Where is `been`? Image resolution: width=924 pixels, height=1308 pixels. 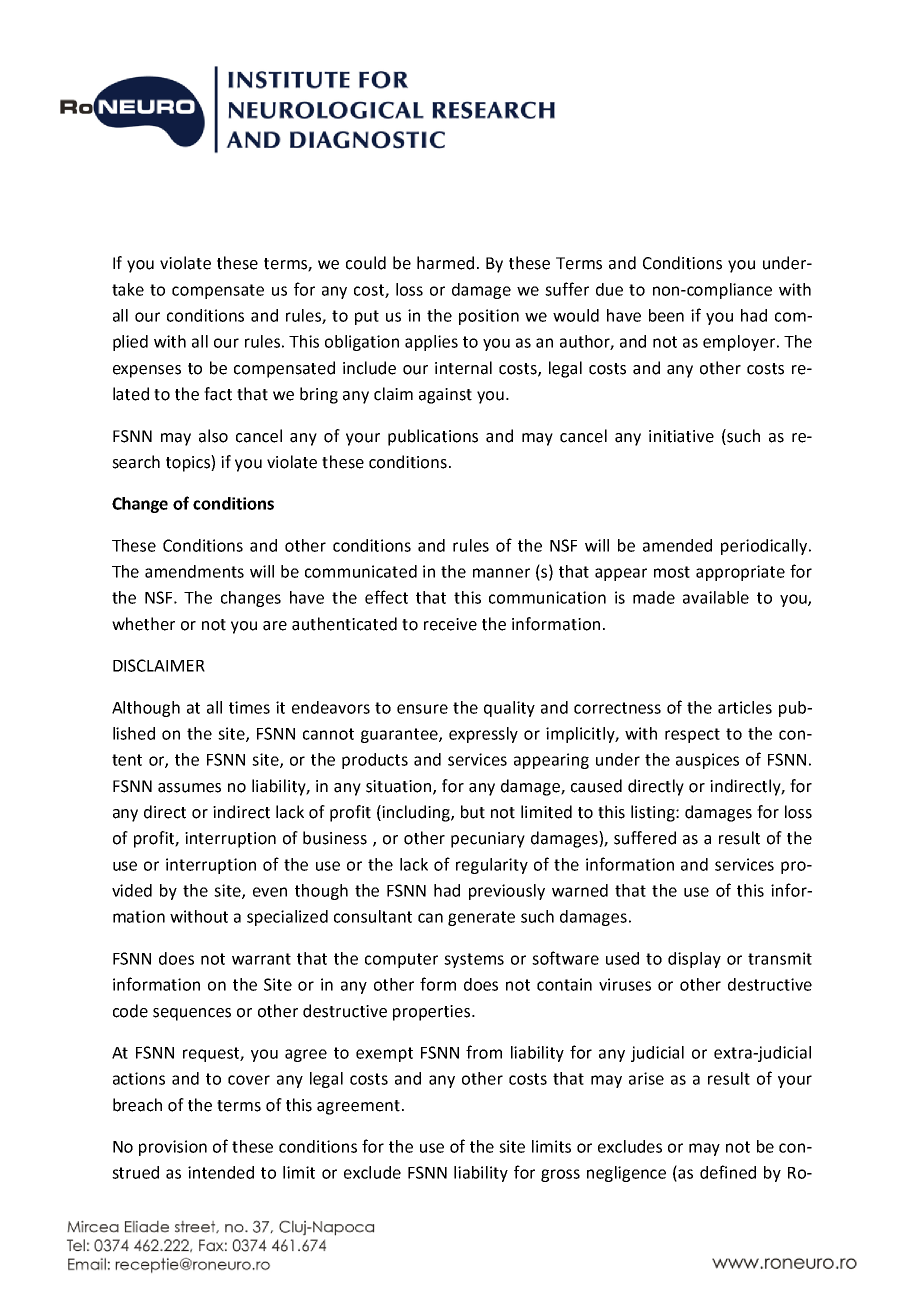
been is located at coordinates (666, 315).
